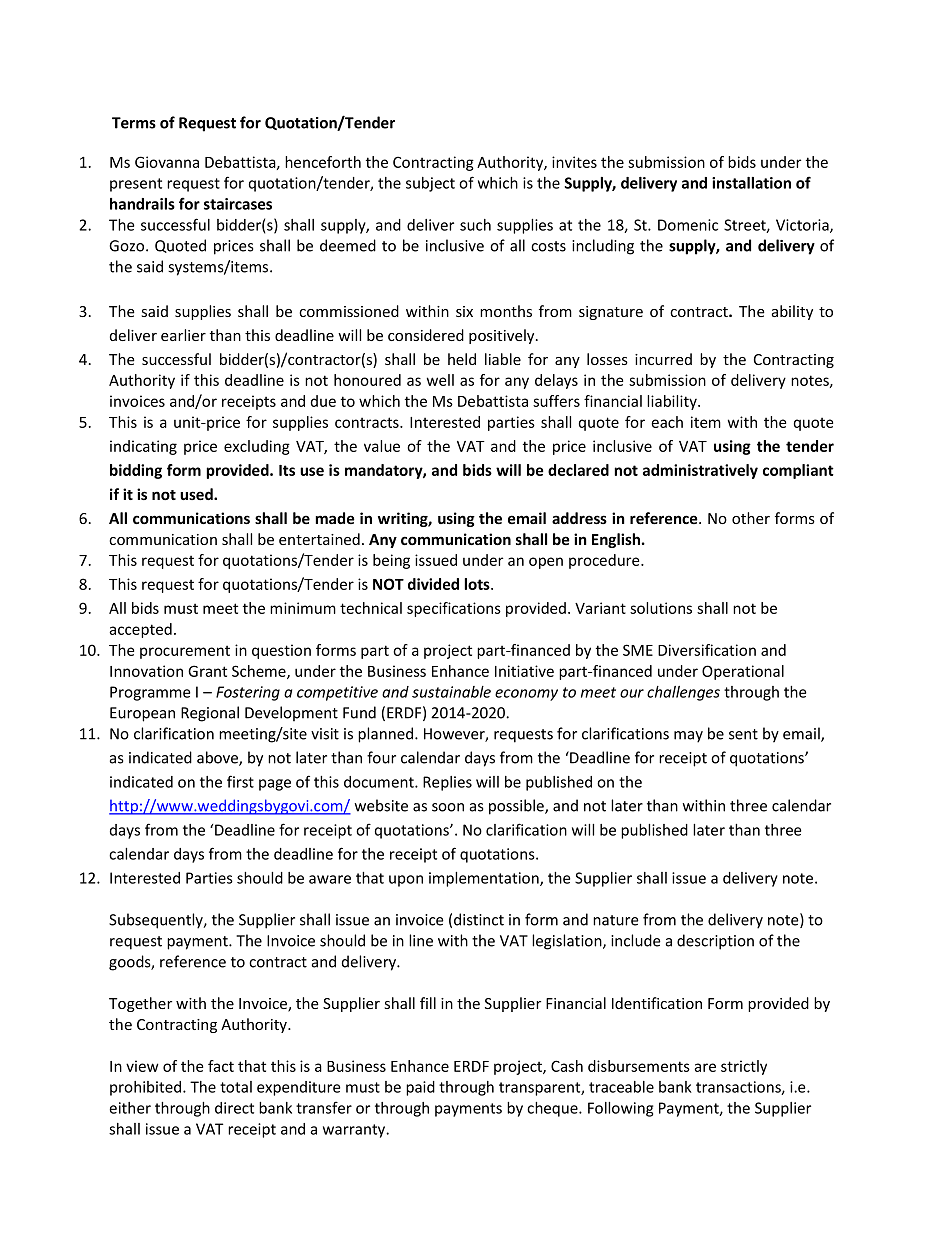 The image size is (952, 1233). I want to click on specifications, so click(454, 609).
